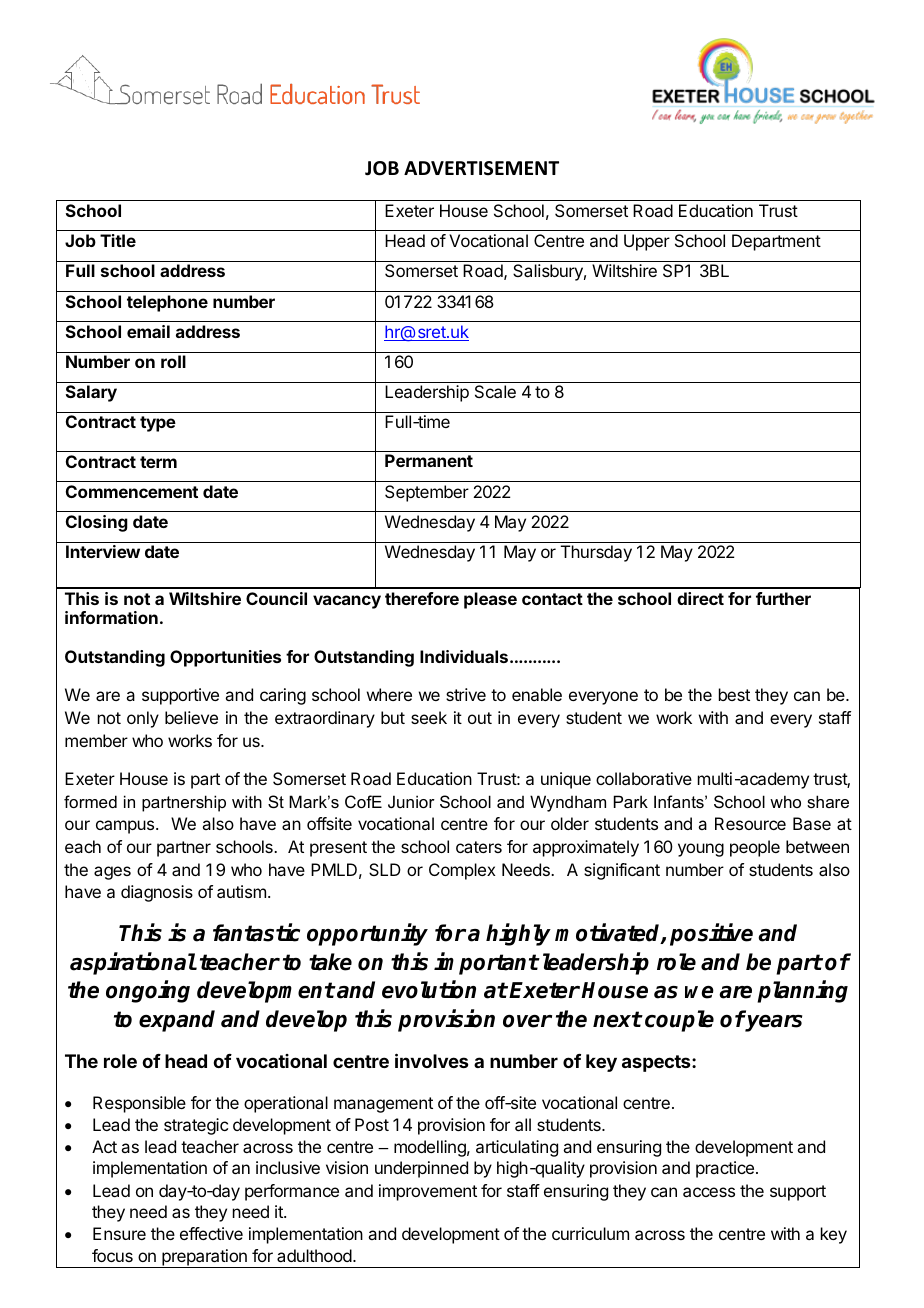  What do you see at coordinates (158, 462) in the screenshot?
I see `term` at bounding box center [158, 462].
